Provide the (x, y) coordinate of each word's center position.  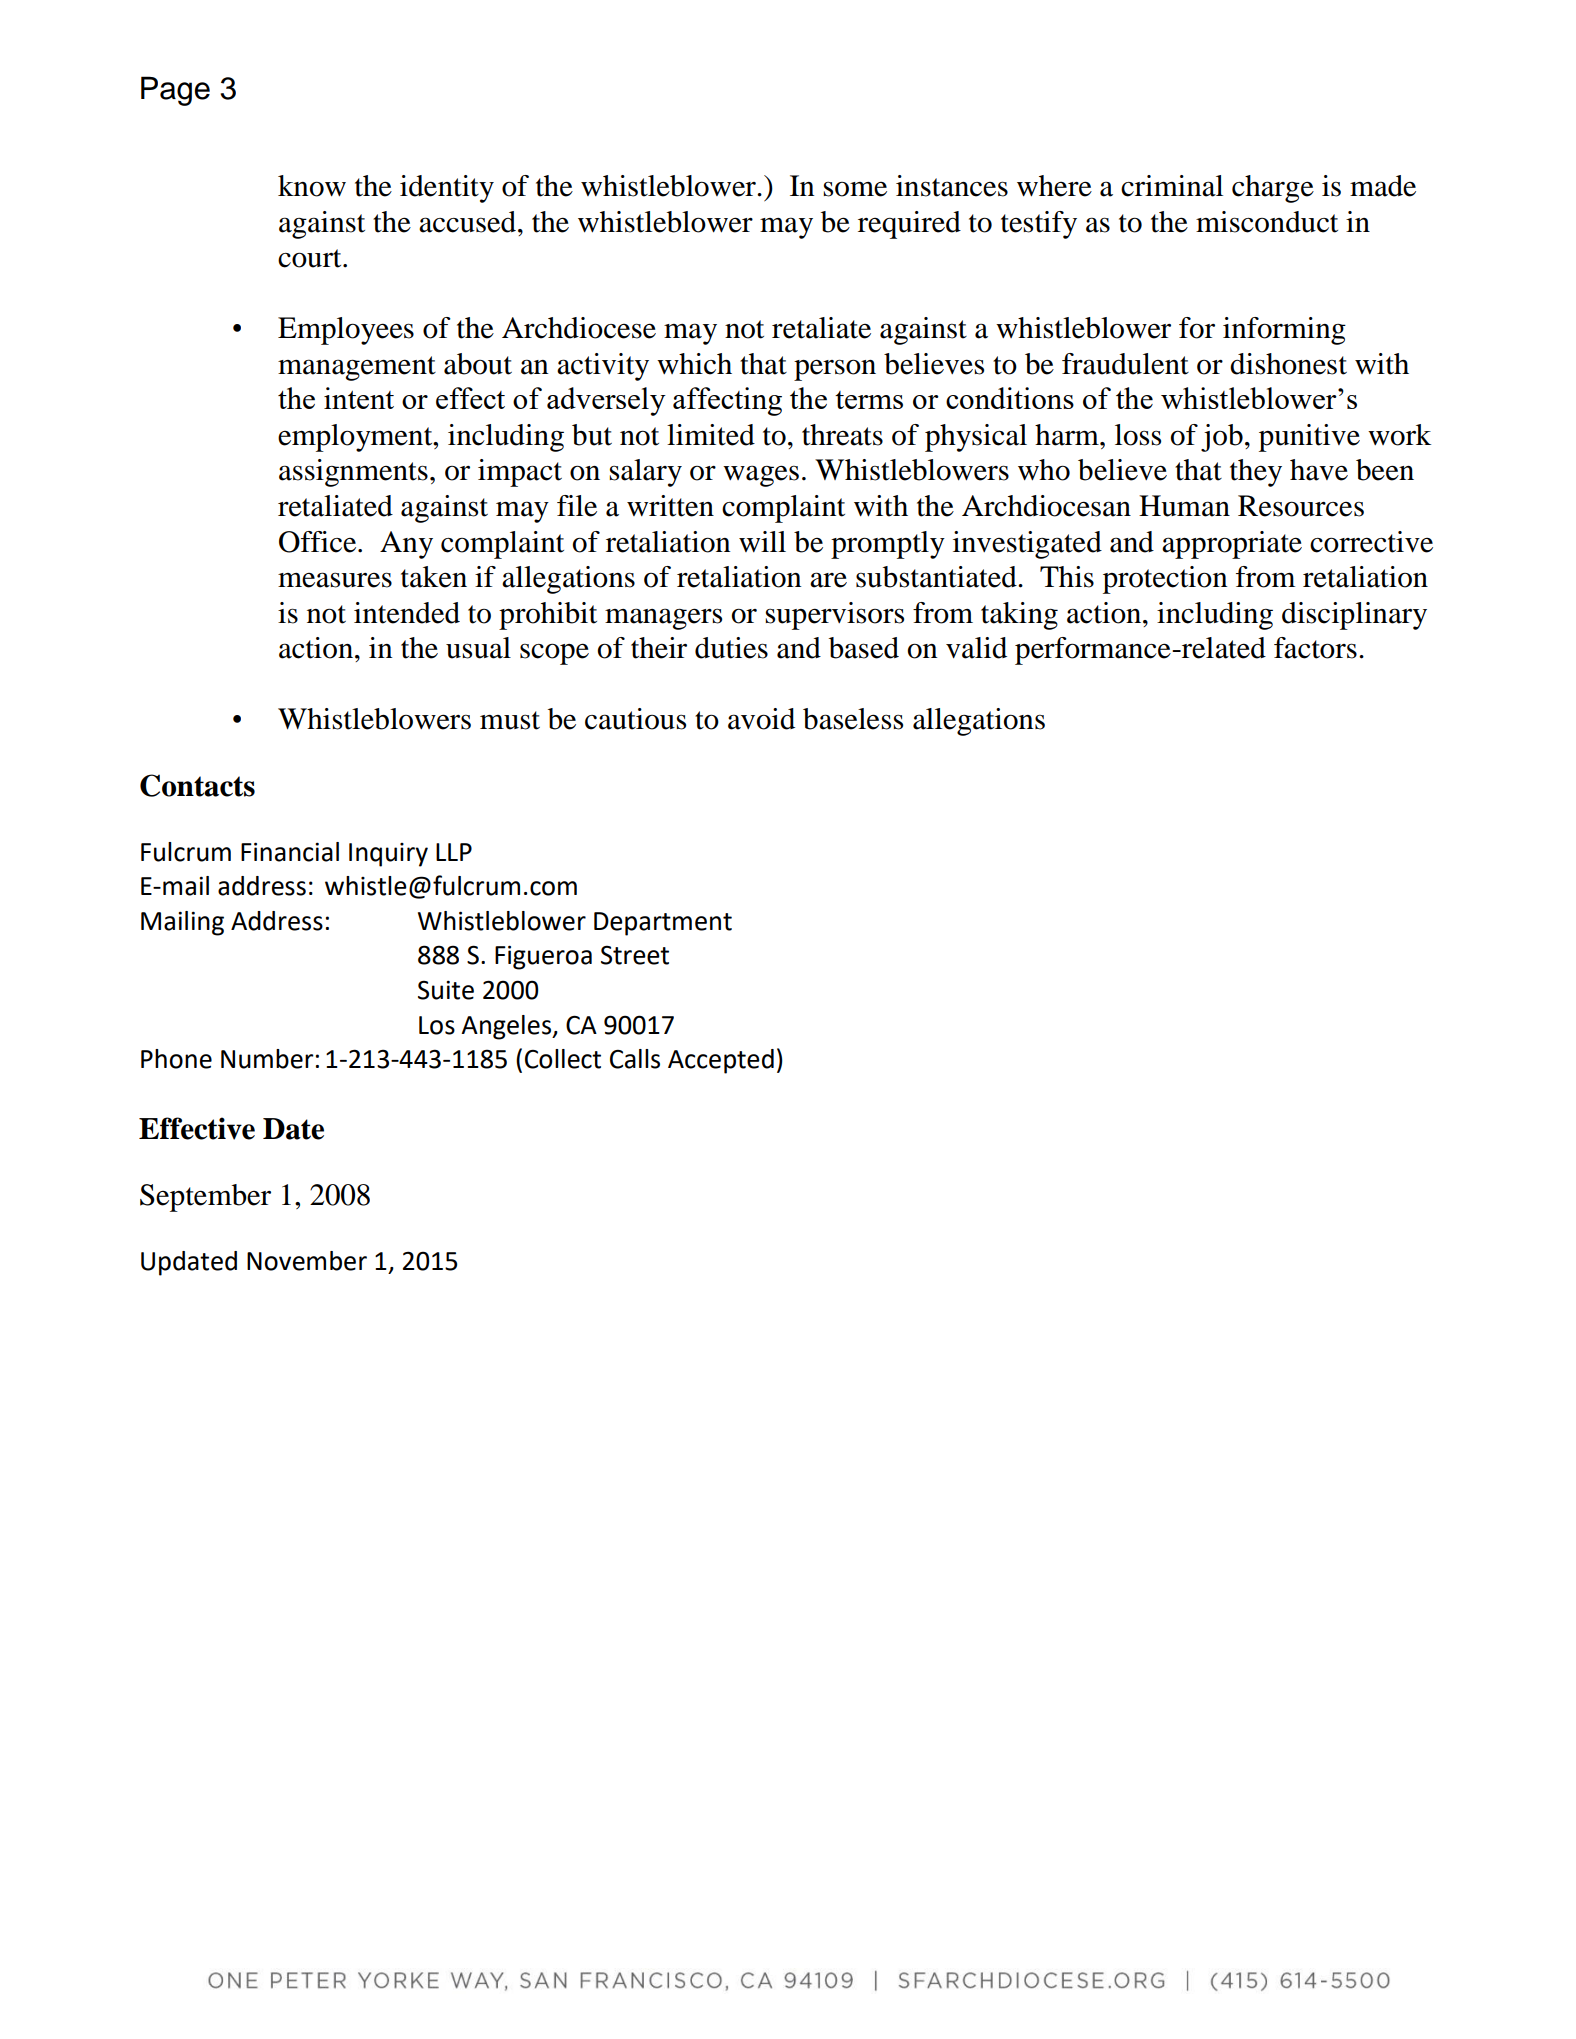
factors (1315, 648)
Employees (346, 331)
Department (663, 924)
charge (1273, 189)
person (835, 370)
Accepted (721, 1061)
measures (335, 580)
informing (1284, 331)
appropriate (1232, 545)
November (307, 1261)
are (828, 580)
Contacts (197, 785)
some (855, 189)
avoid (761, 719)
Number (267, 1059)
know (312, 186)
